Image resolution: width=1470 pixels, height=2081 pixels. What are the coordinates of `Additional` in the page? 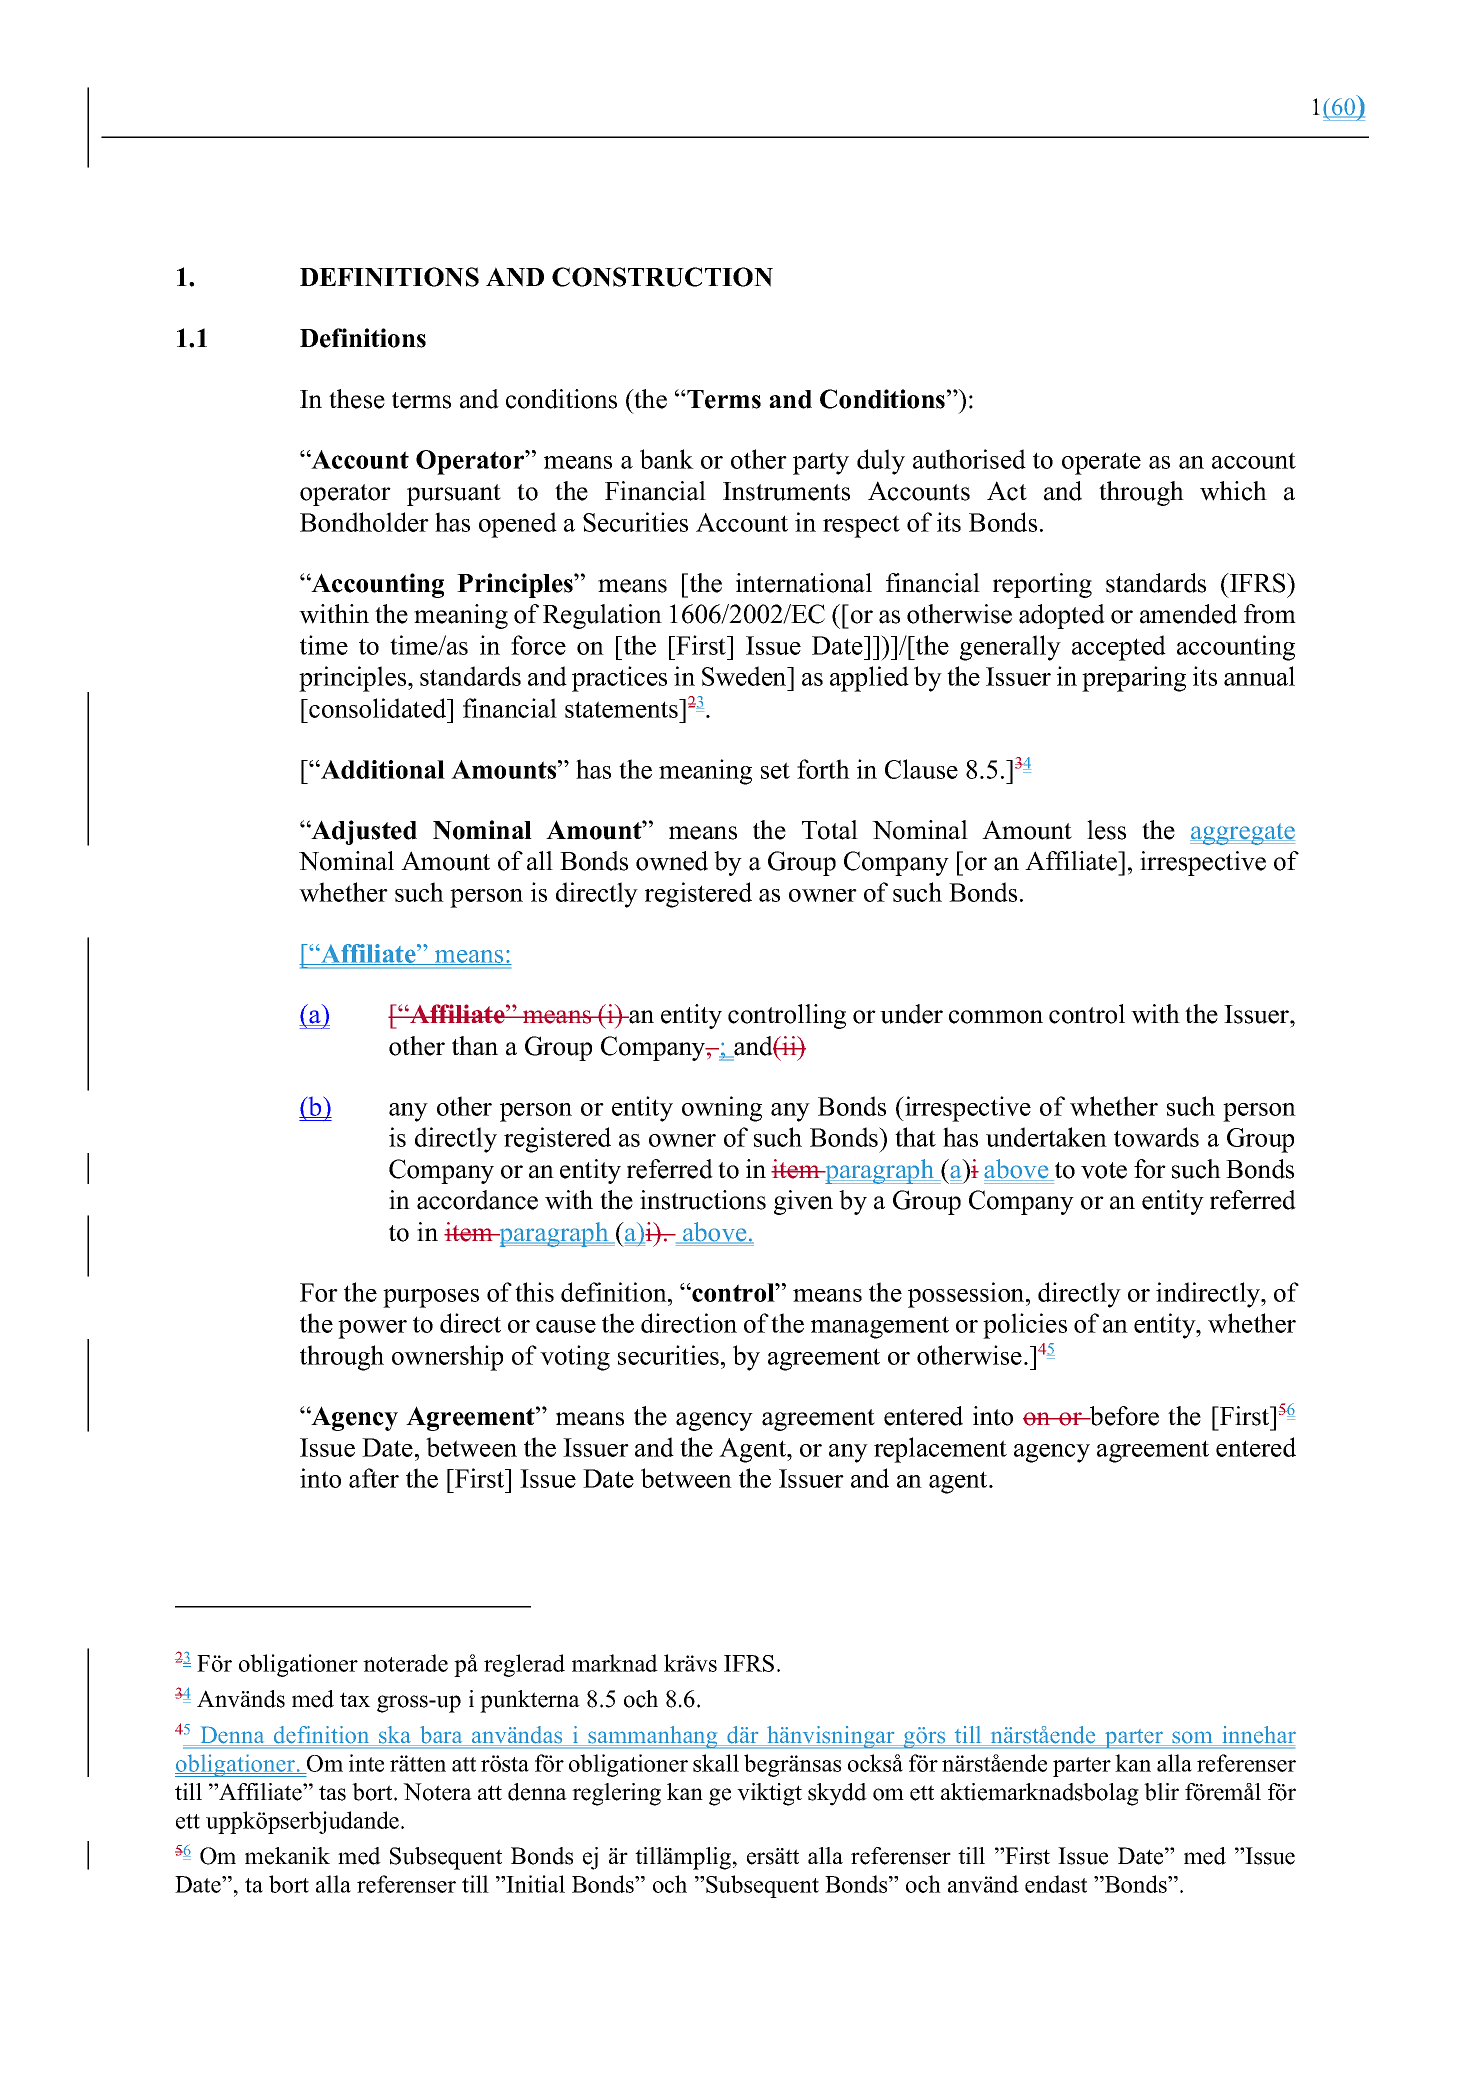 It's located at (382, 769).
